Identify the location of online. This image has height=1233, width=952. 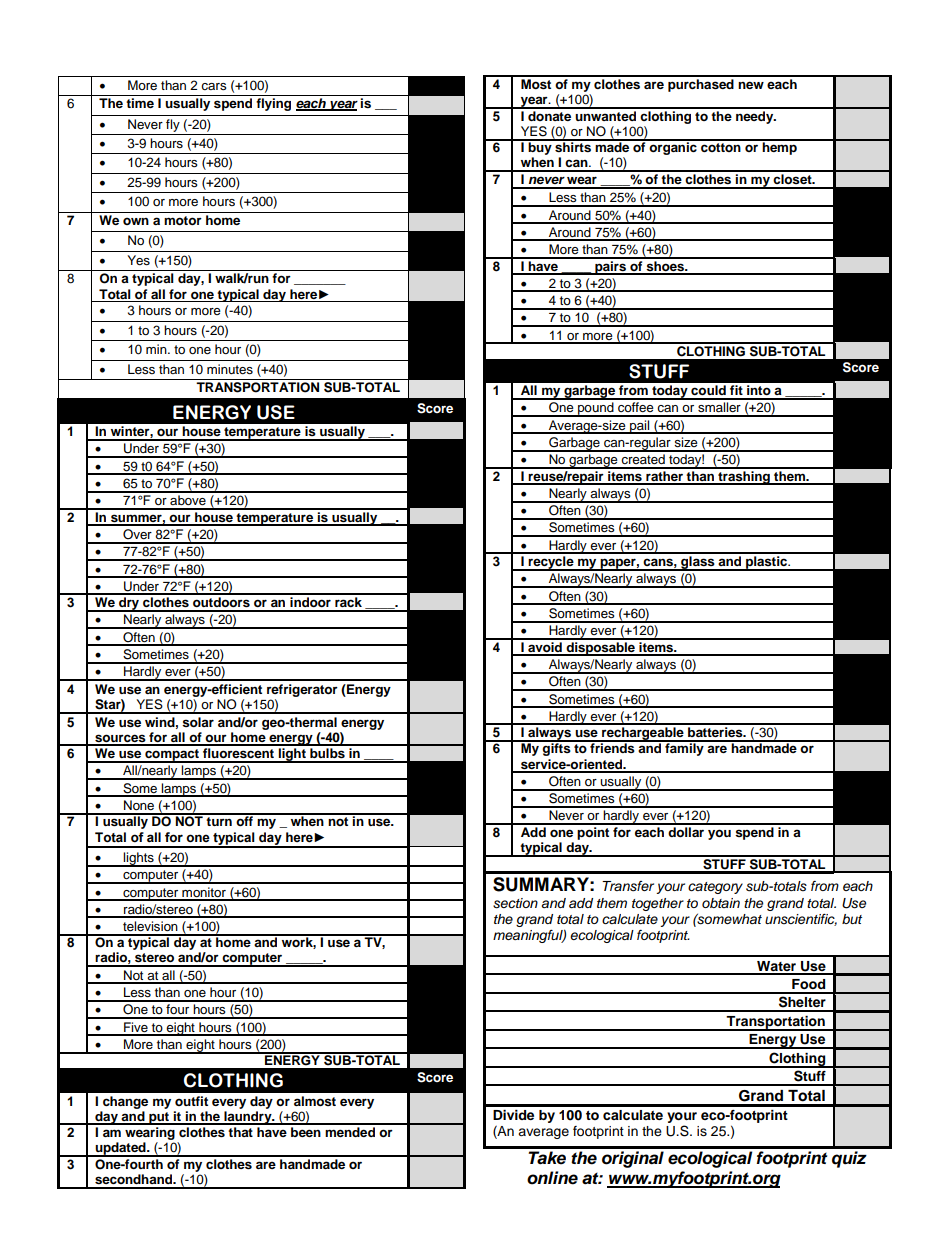
(552, 1178).
